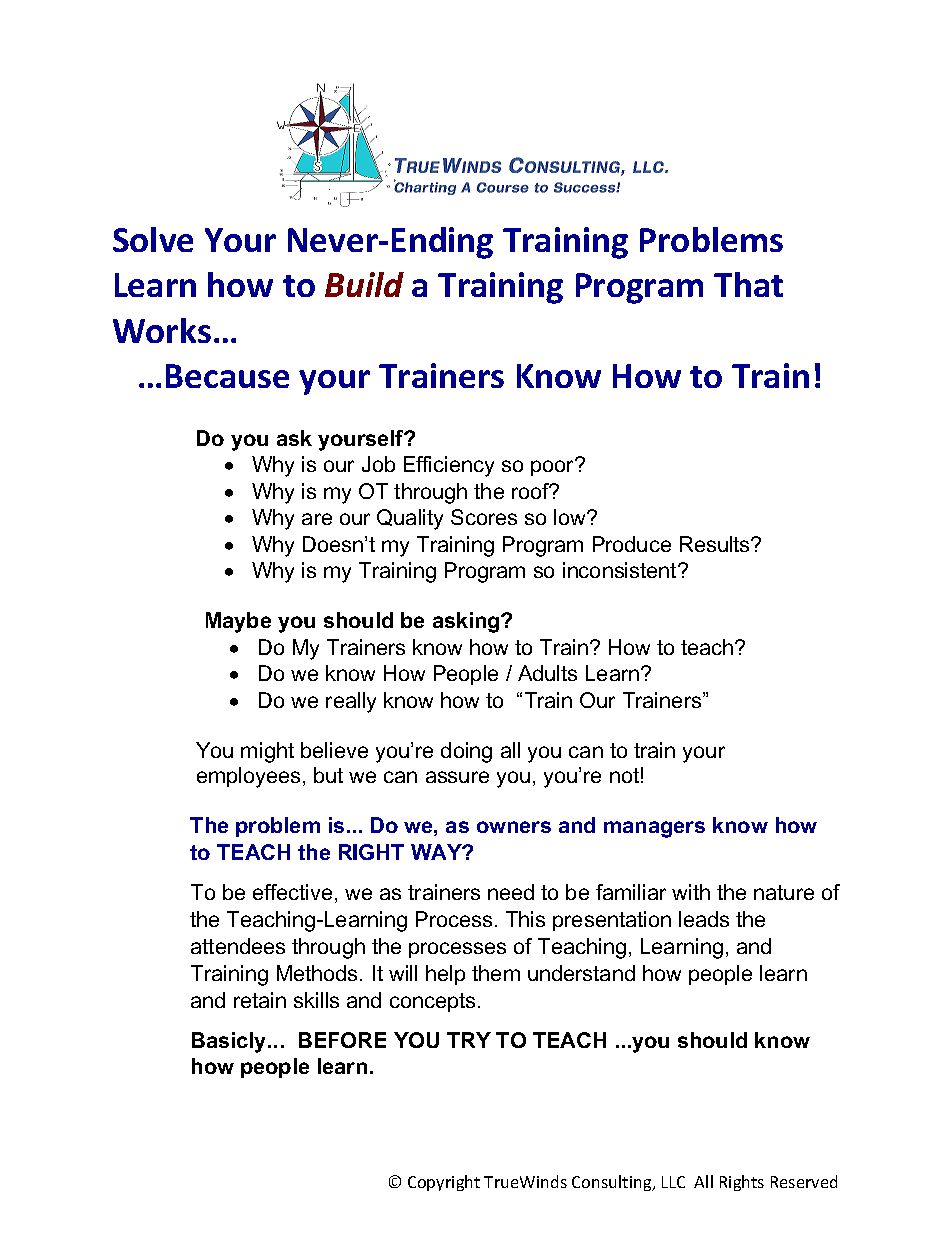 The image size is (952, 1233). I want to click on Consulting, so click(613, 1183).
